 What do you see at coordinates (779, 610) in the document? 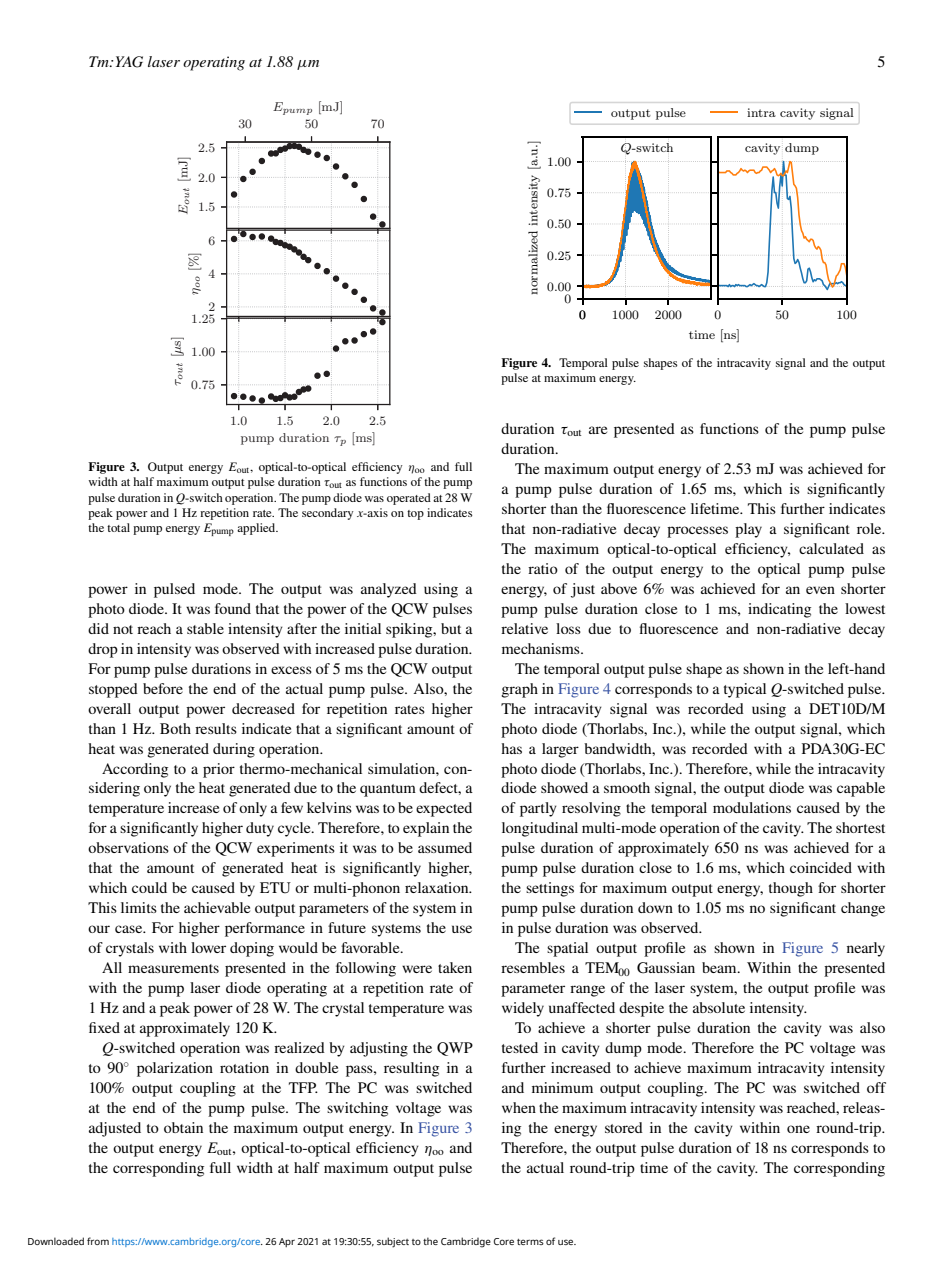
I see `indicating` at bounding box center [779, 610].
